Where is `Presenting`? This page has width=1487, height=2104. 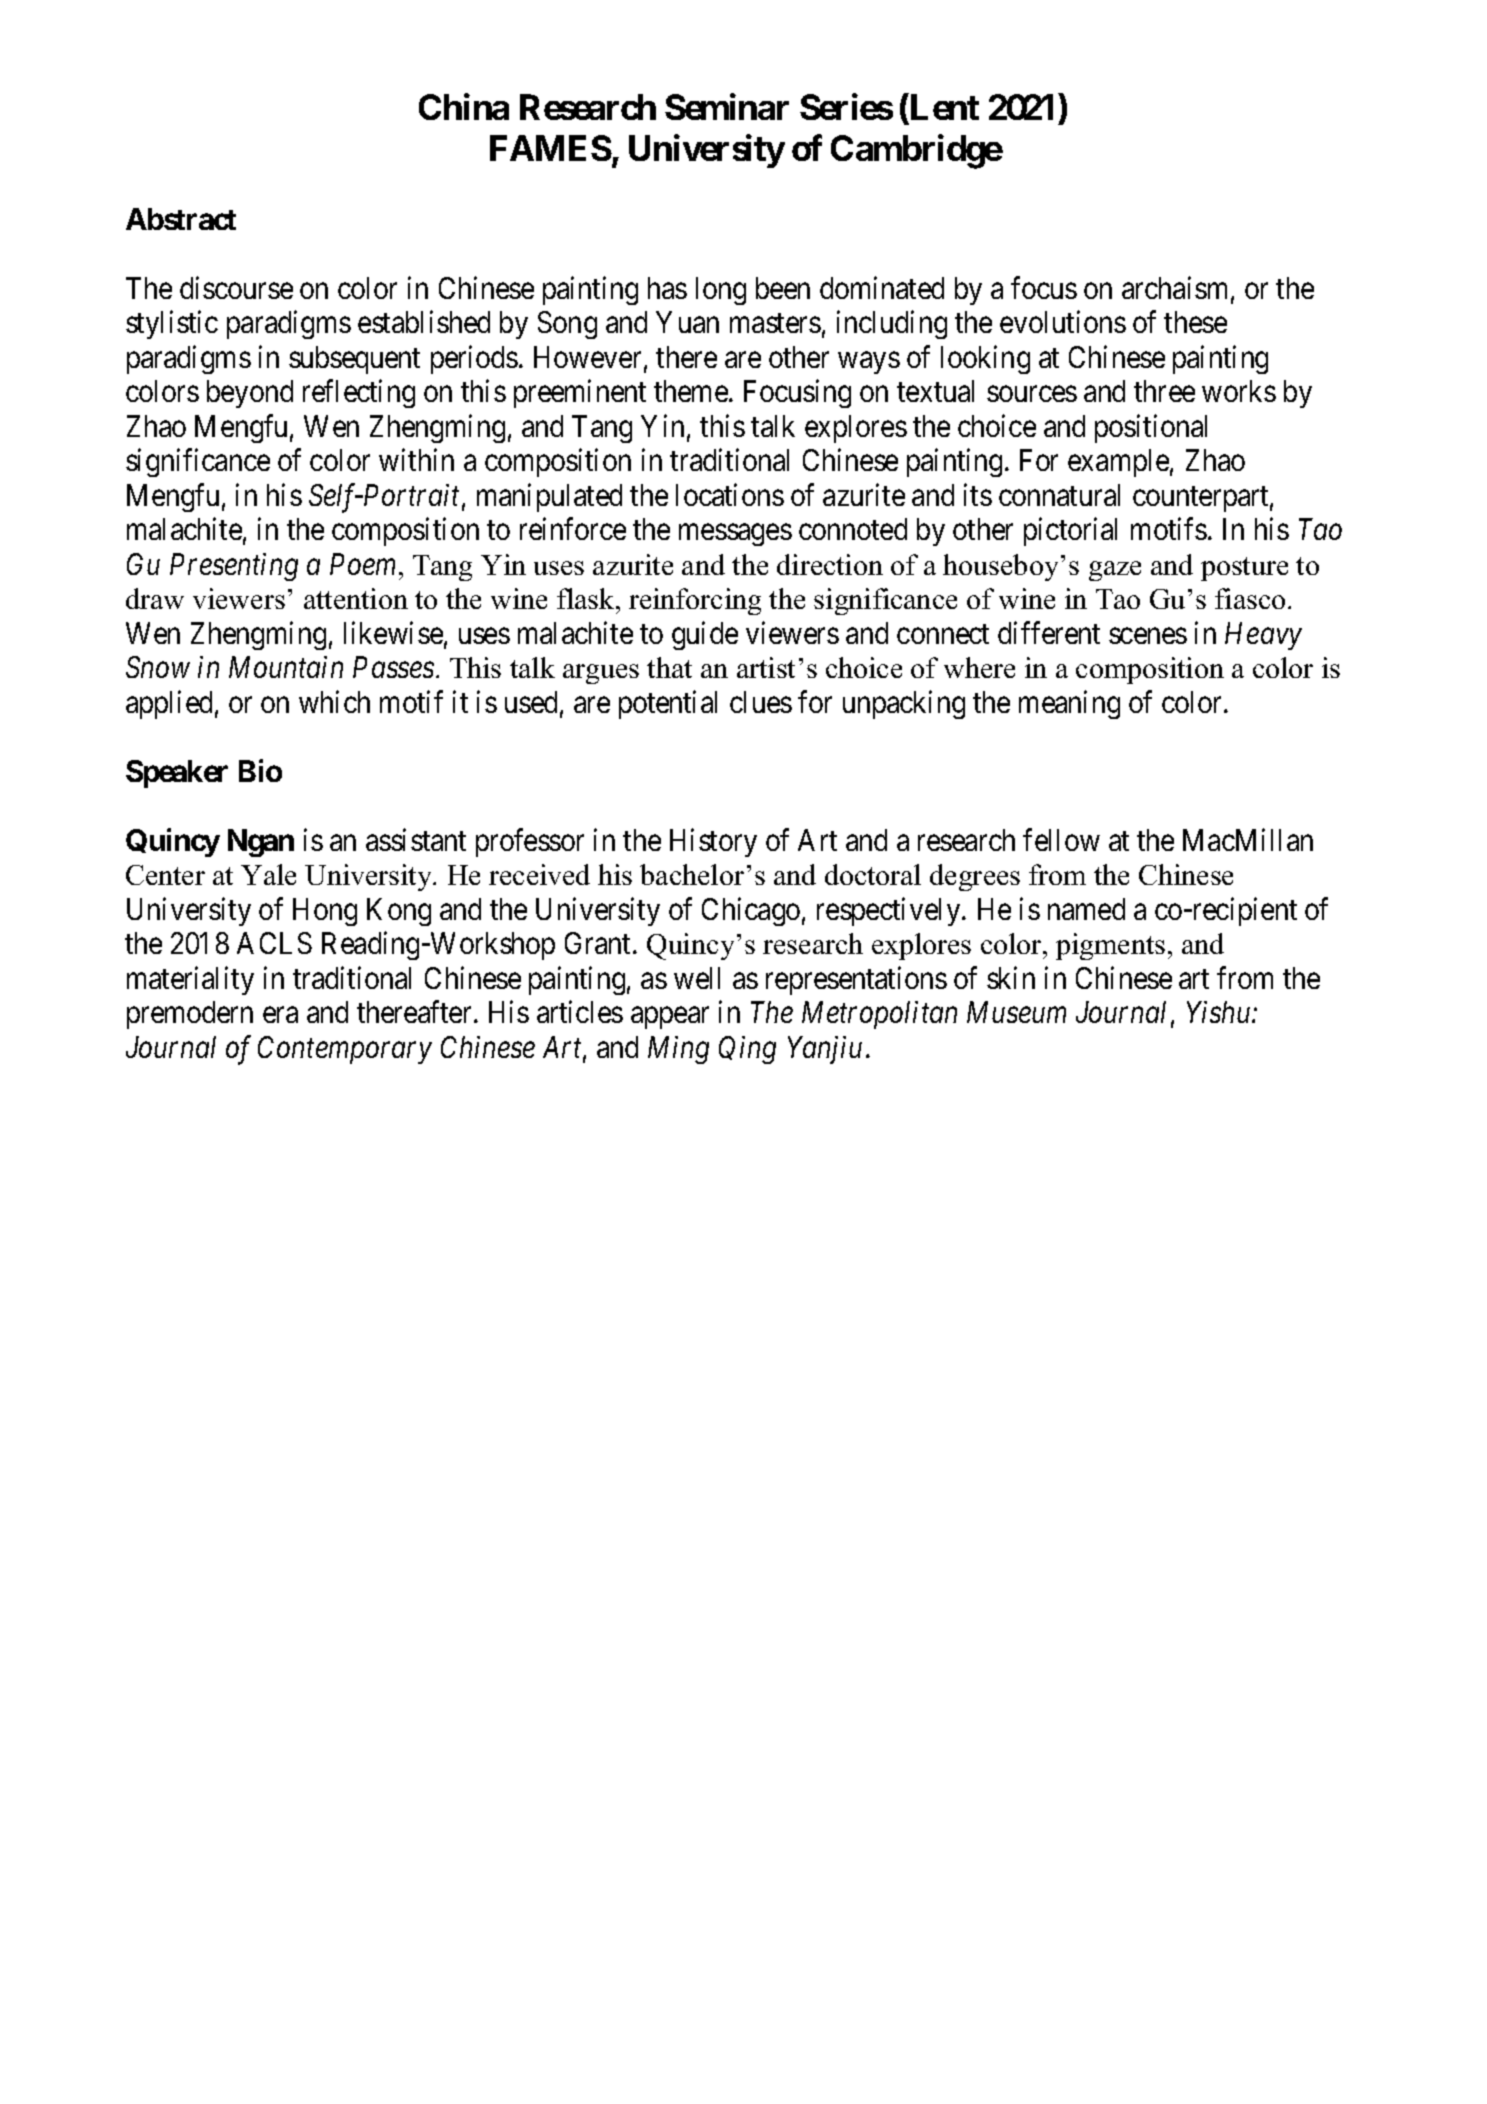
Presenting is located at coordinates (234, 567).
